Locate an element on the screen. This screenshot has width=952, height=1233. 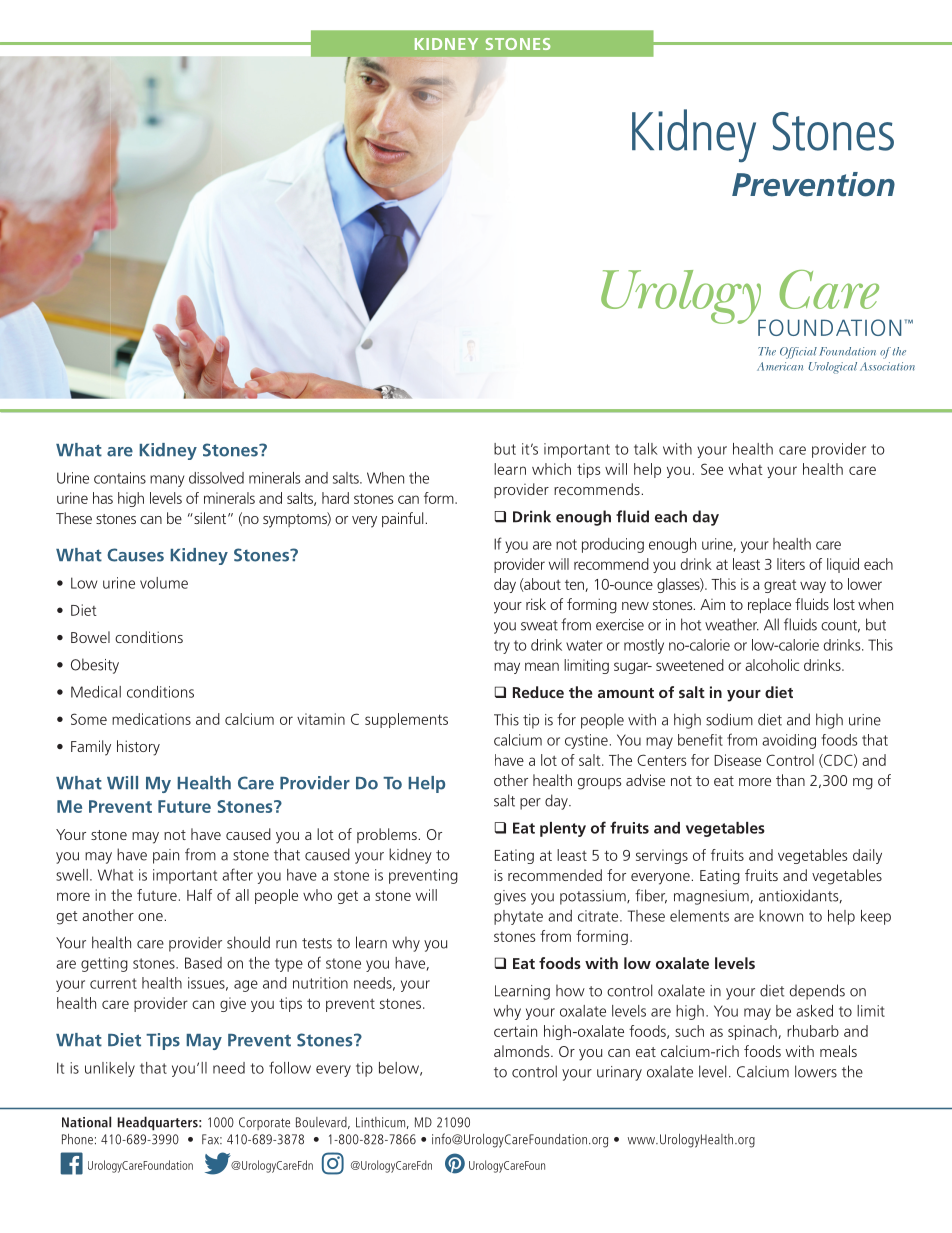
history is located at coordinates (138, 748).
